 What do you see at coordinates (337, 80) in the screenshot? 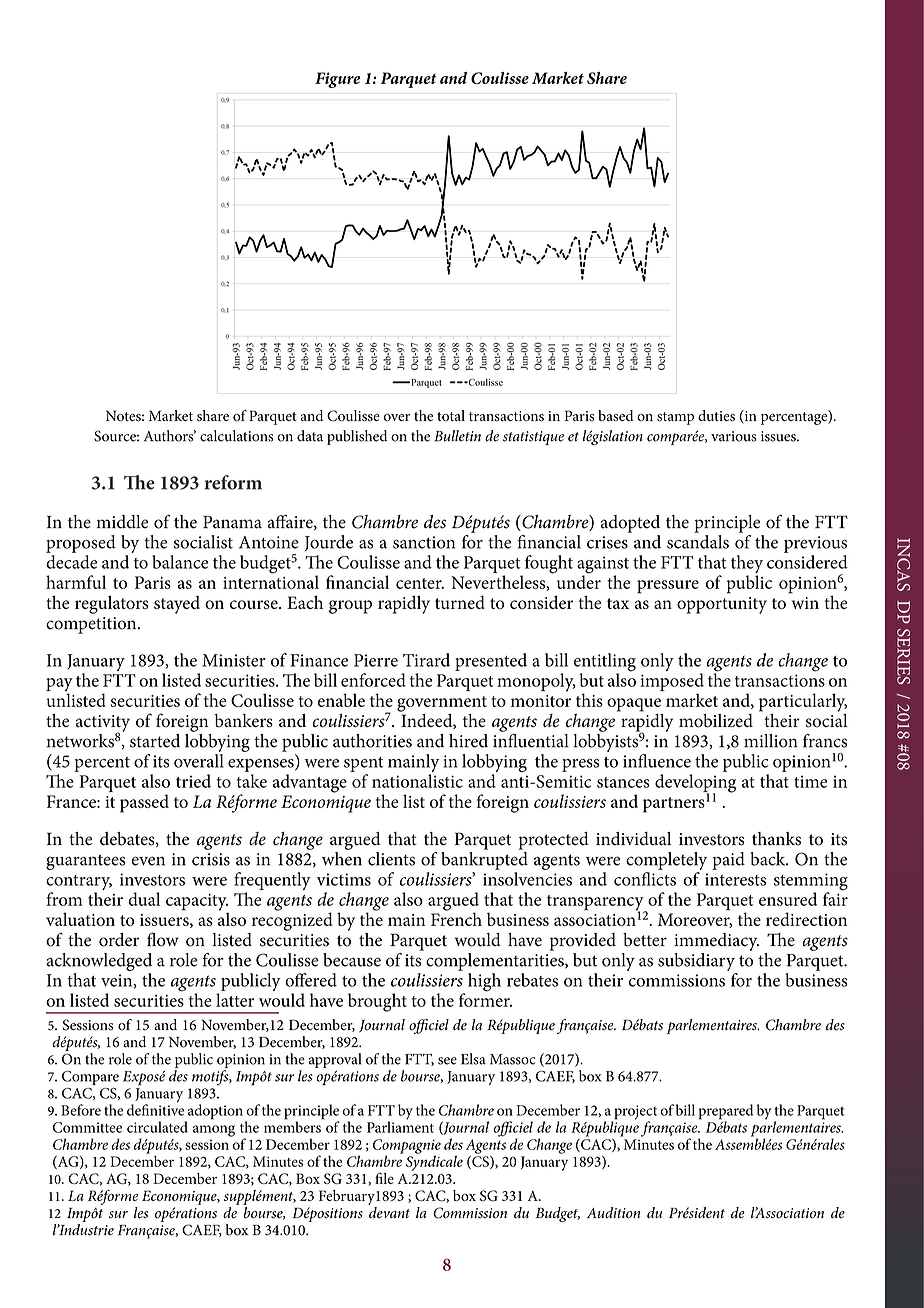
I see `Figure` at bounding box center [337, 80].
